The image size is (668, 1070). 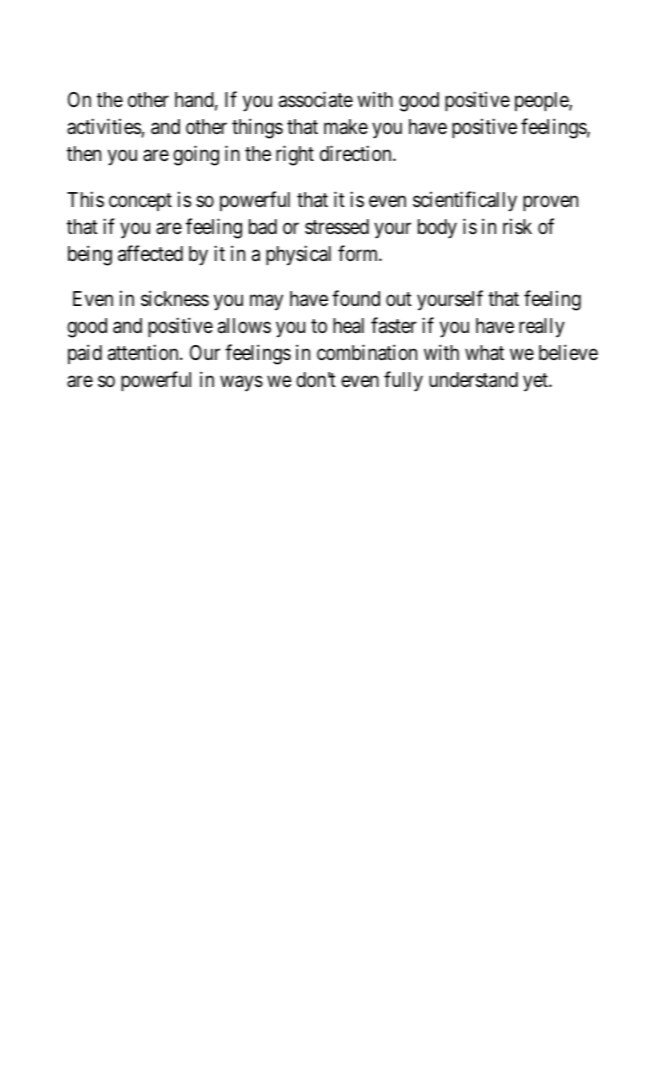 I want to click on right, so click(x=295, y=155).
